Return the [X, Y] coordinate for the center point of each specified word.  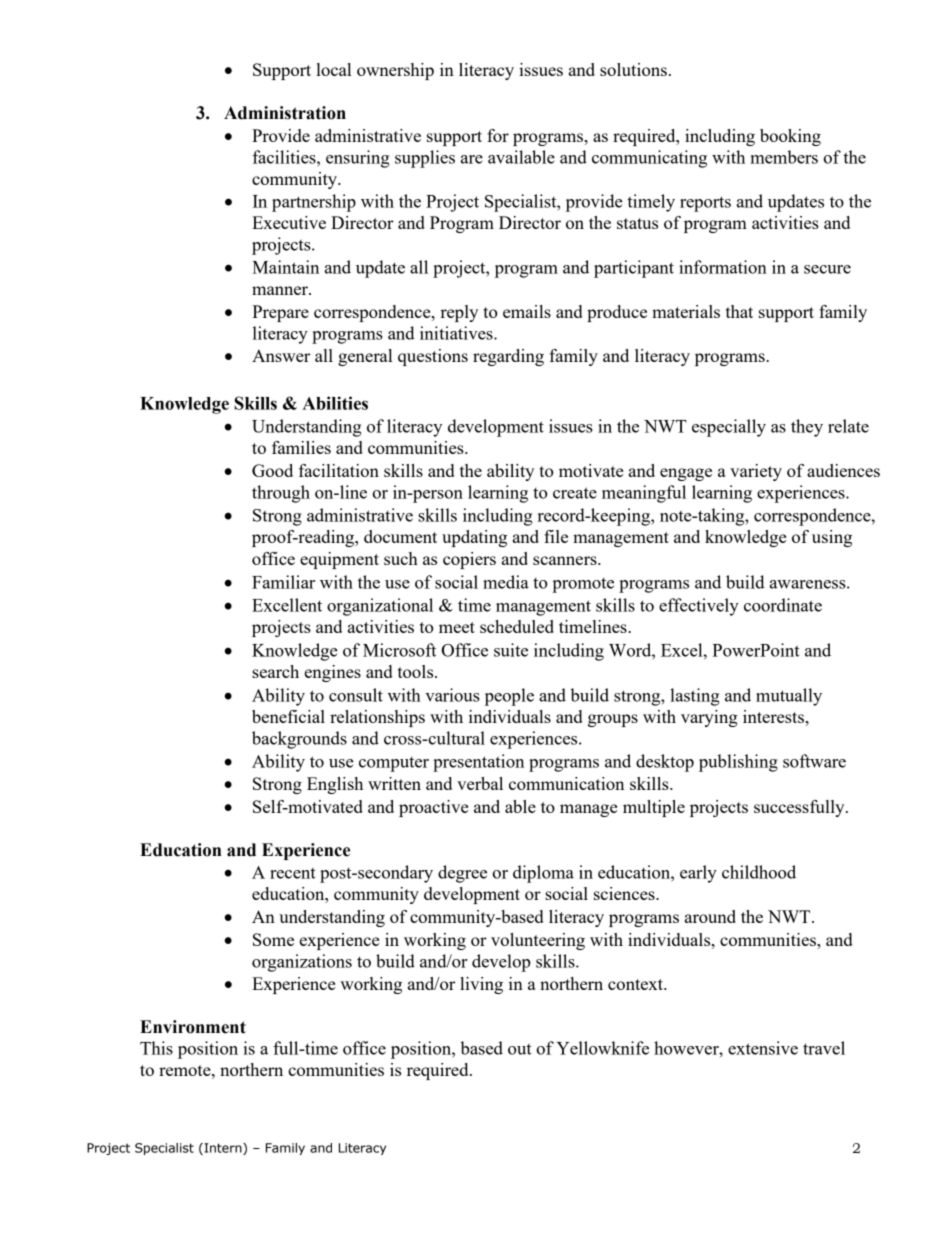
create [575, 493]
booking [790, 137]
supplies [425, 159]
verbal [480, 783]
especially [729, 428]
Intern [223, 1149]
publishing [738, 763]
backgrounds [299, 740]
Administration [285, 113]
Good [272, 470]
